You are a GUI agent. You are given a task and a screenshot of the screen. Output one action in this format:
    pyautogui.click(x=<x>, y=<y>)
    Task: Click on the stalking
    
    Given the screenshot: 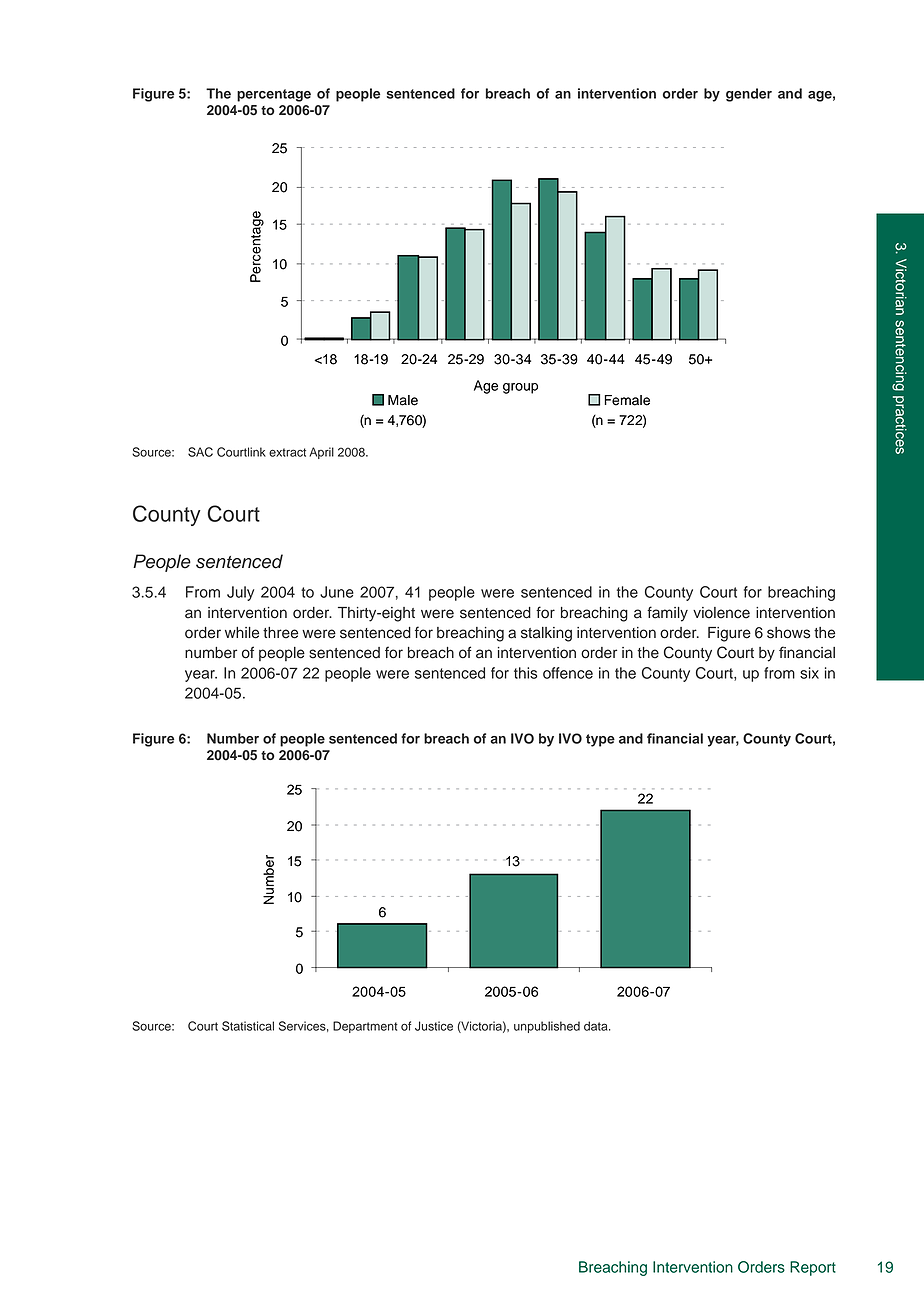 What is the action you would take?
    pyautogui.click(x=546, y=634)
